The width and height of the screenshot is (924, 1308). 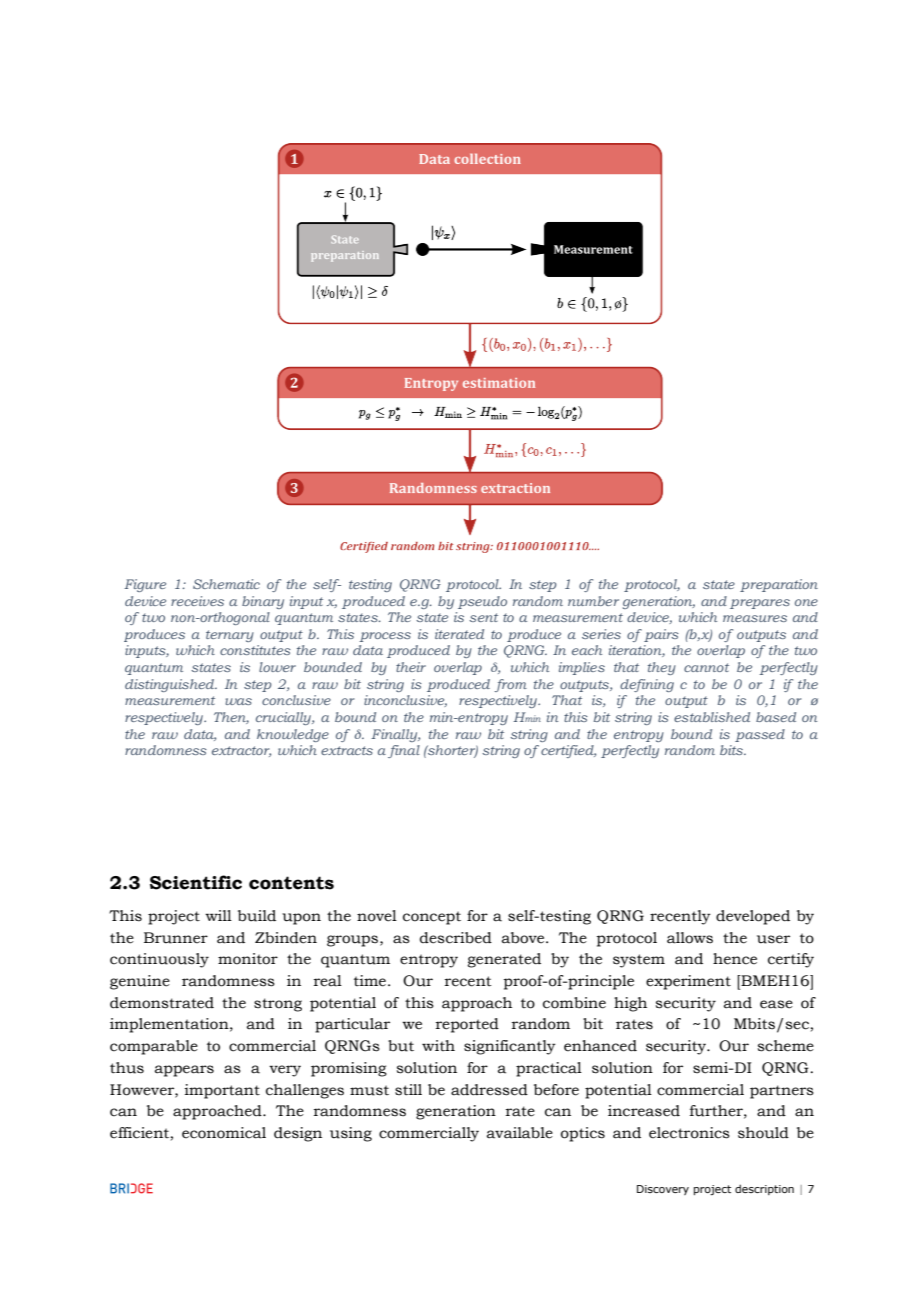 I want to click on with, so click(x=438, y=1045).
